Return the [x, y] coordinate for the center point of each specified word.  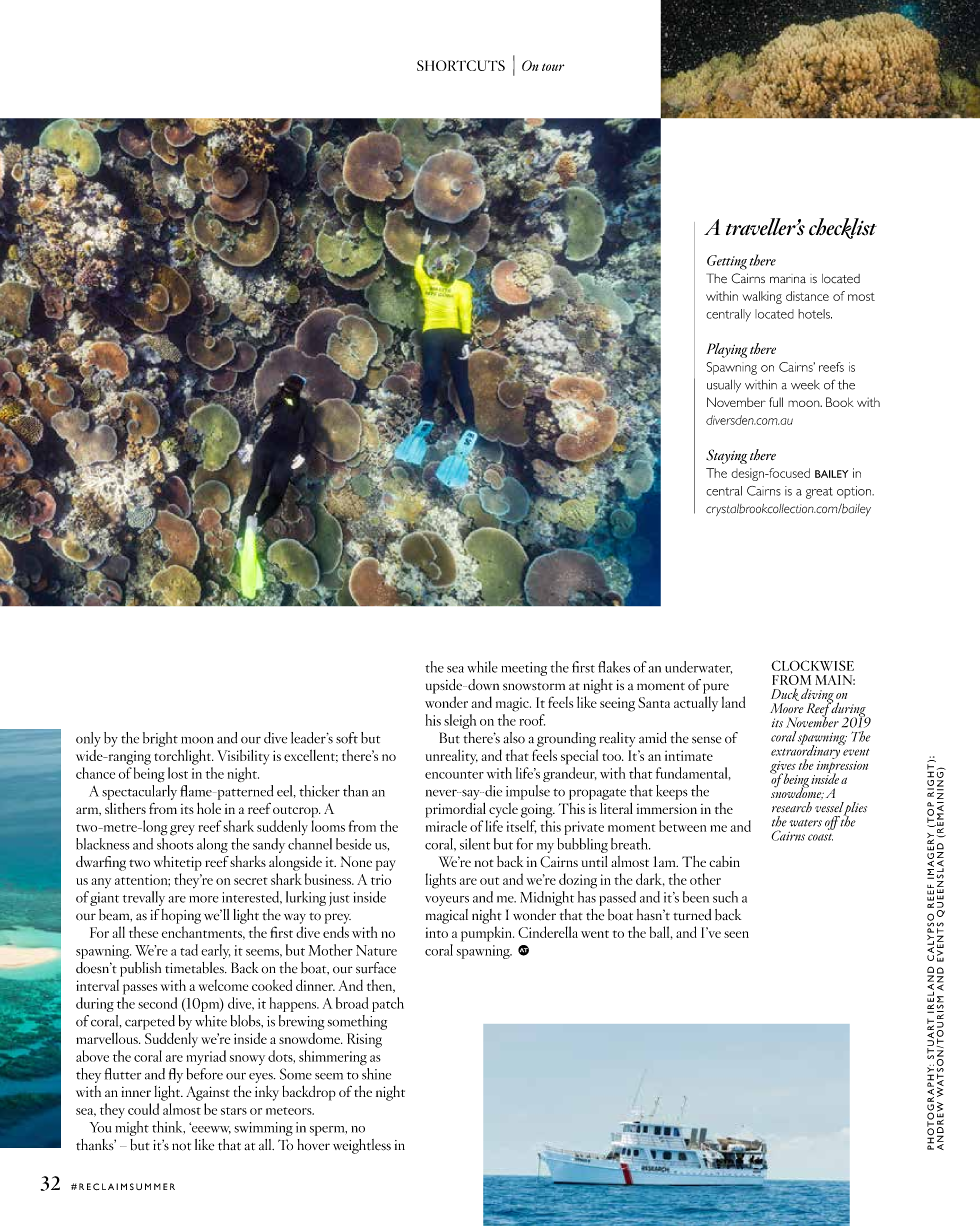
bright [160, 739]
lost [178, 773]
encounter [454, 775]
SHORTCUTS [461, 65]
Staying [726, 456]
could [143, 1109]
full [776, 402]
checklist [843, 228]
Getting [727, 262]
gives [784, 768]
